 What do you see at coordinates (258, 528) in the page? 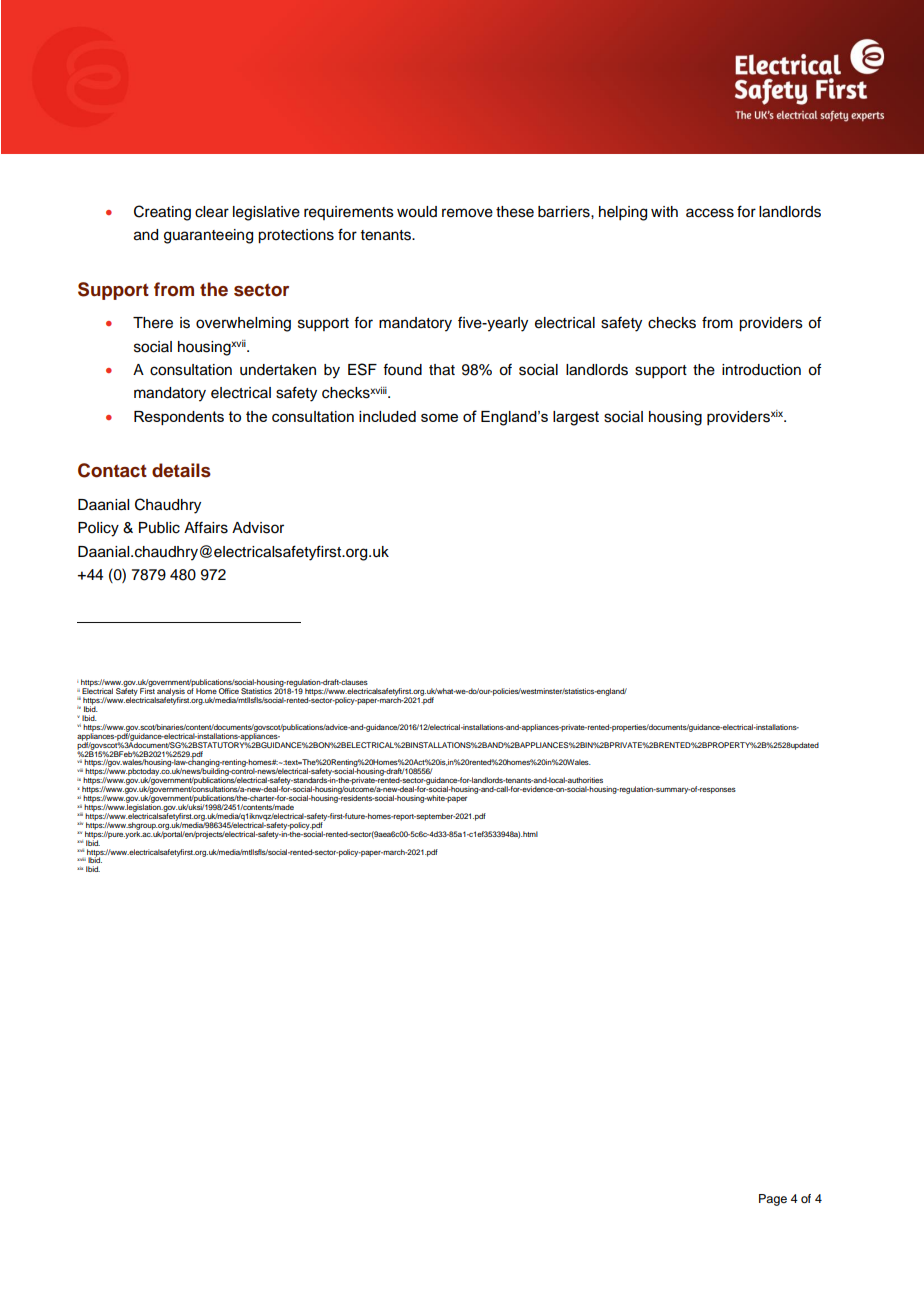
I see `Advisor` at bounding box center [258, 528].
